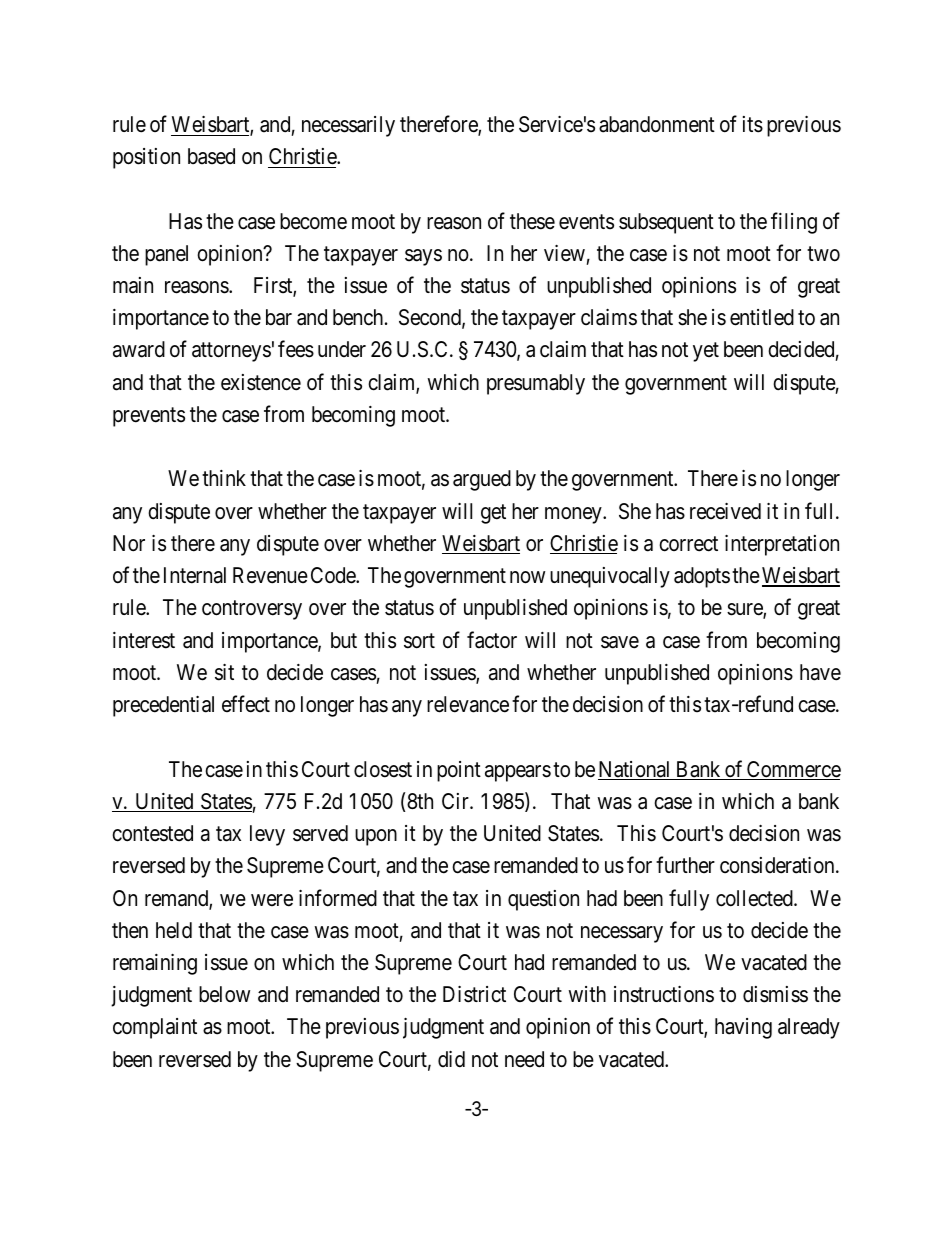  I want to click on below, so click(224, 994).
